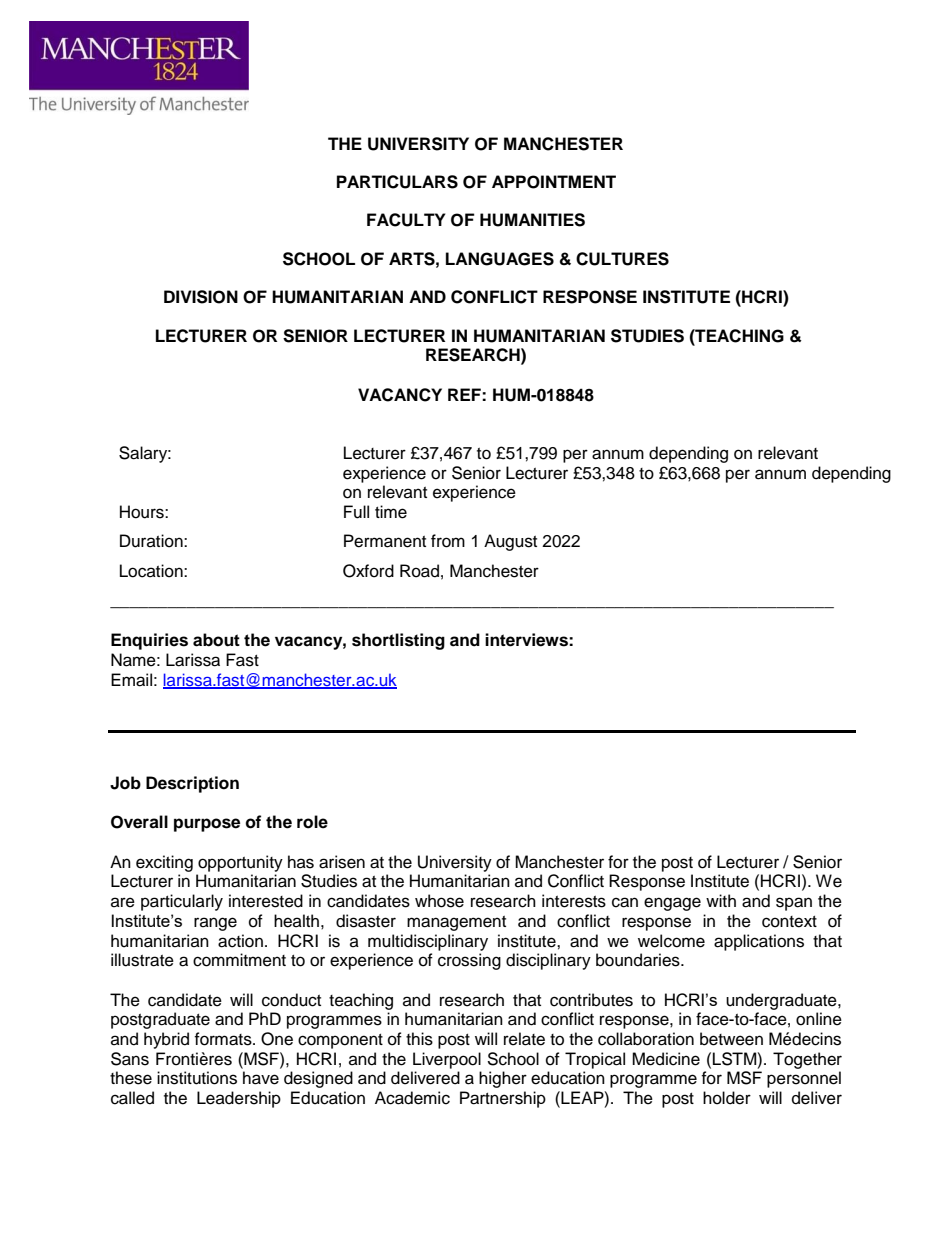 This image has height=1233, width=952. I want to click on holder, so click(727, 1098).
